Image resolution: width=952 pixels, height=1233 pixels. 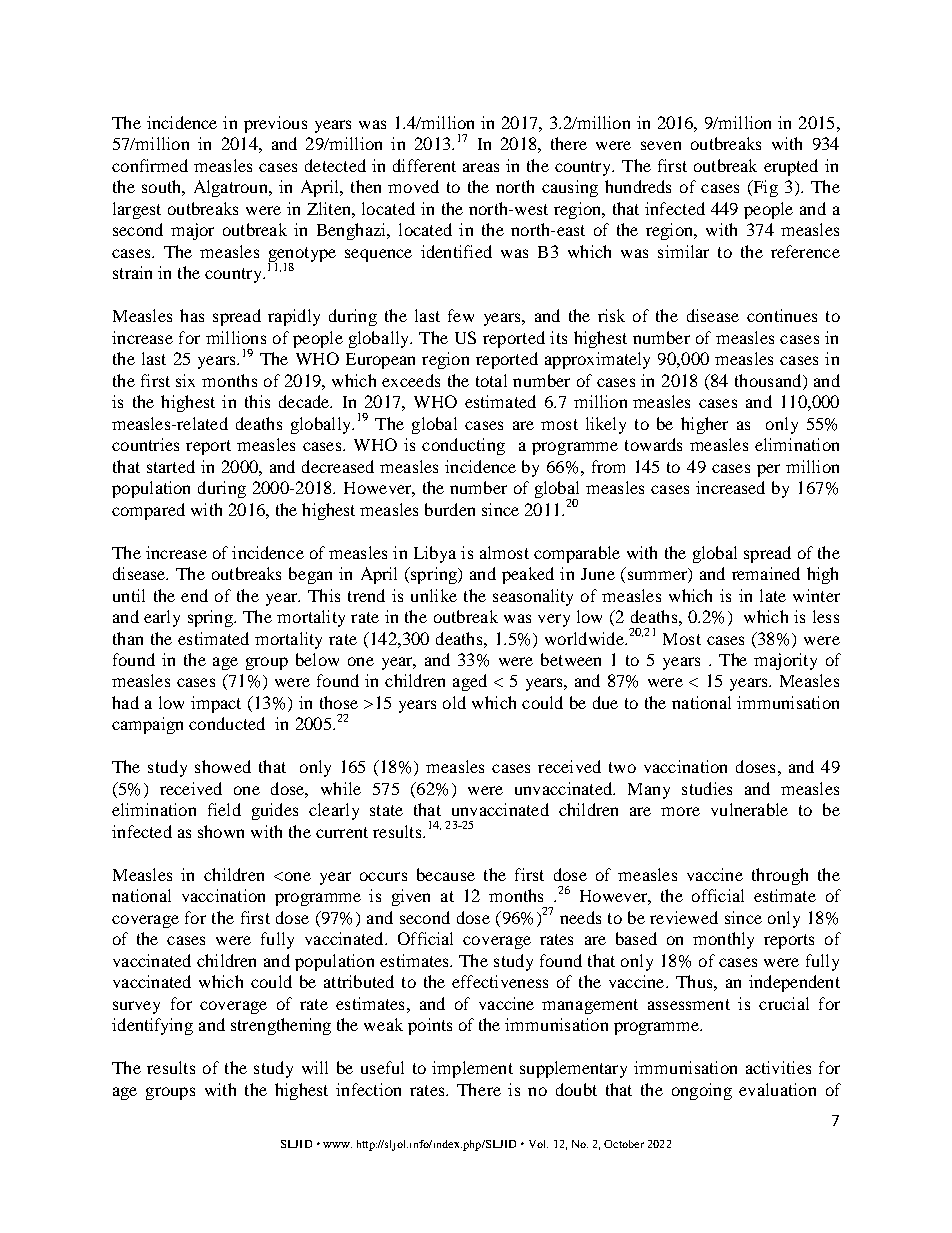 What do you see at coordinates (766, 573) in the screenshot?
I see `remained` at bounding box center [766, 573].
